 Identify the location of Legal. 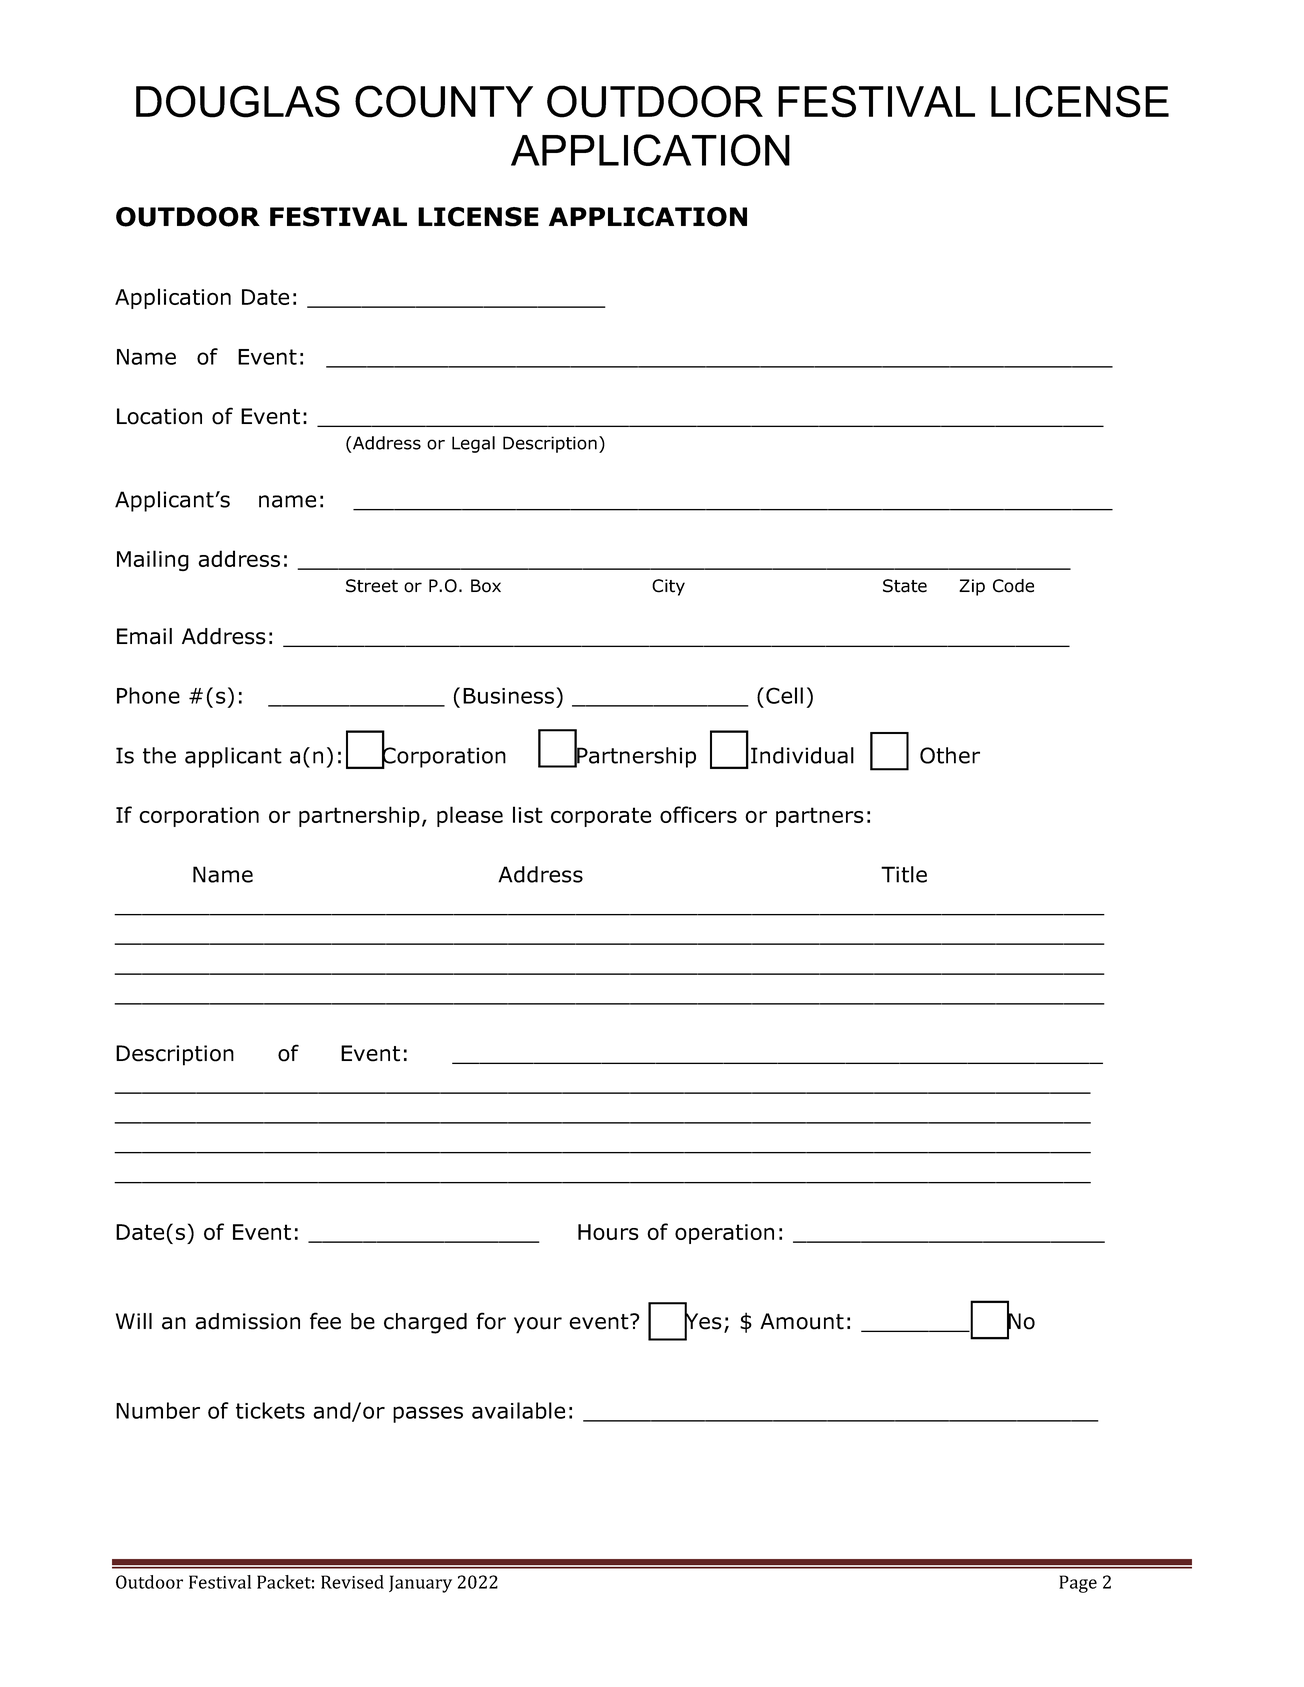
(473, 444).
